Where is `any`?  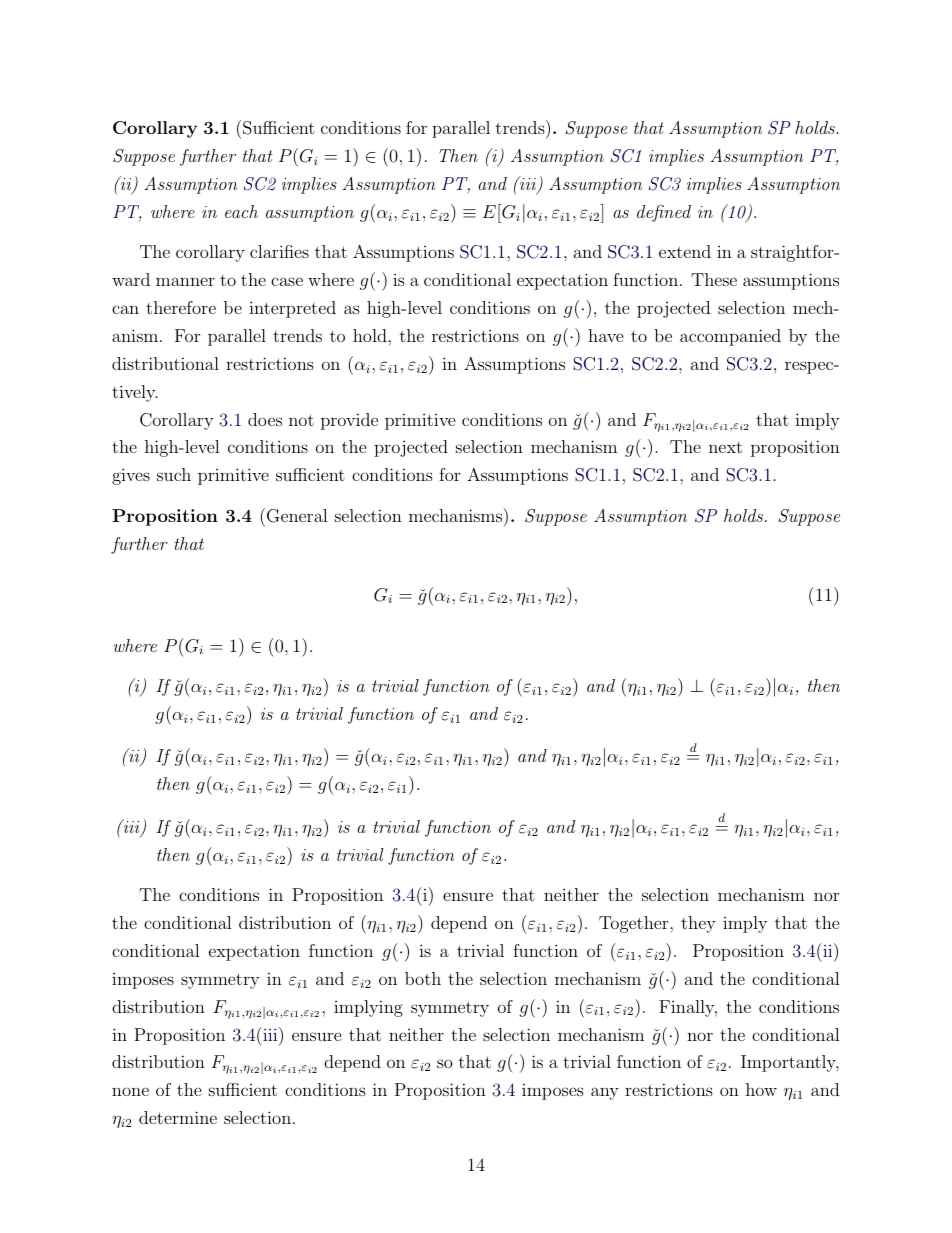
any is located at coordinates (605, 1093).
